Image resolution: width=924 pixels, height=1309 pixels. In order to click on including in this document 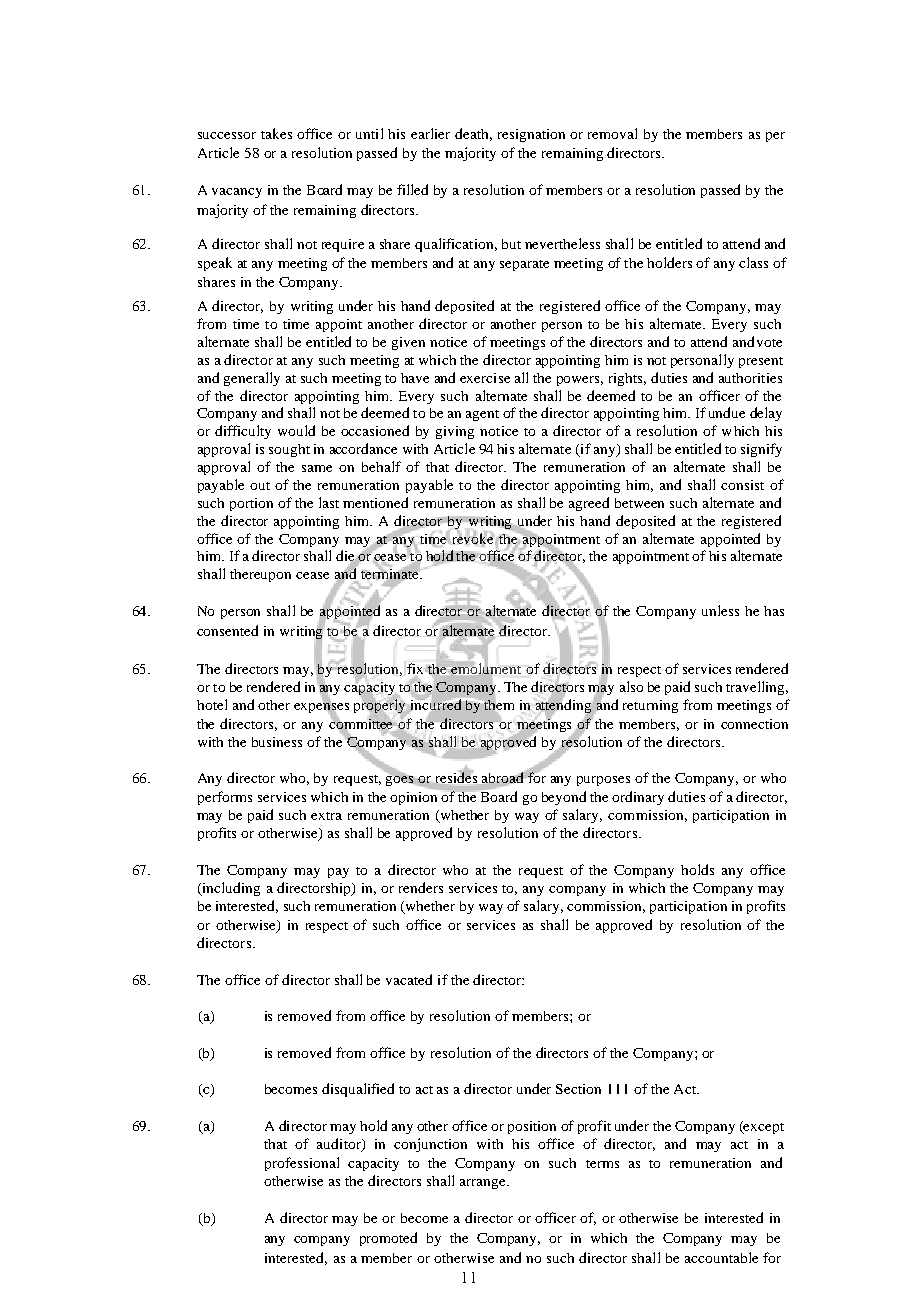, I will do `click(230, 889)`.
